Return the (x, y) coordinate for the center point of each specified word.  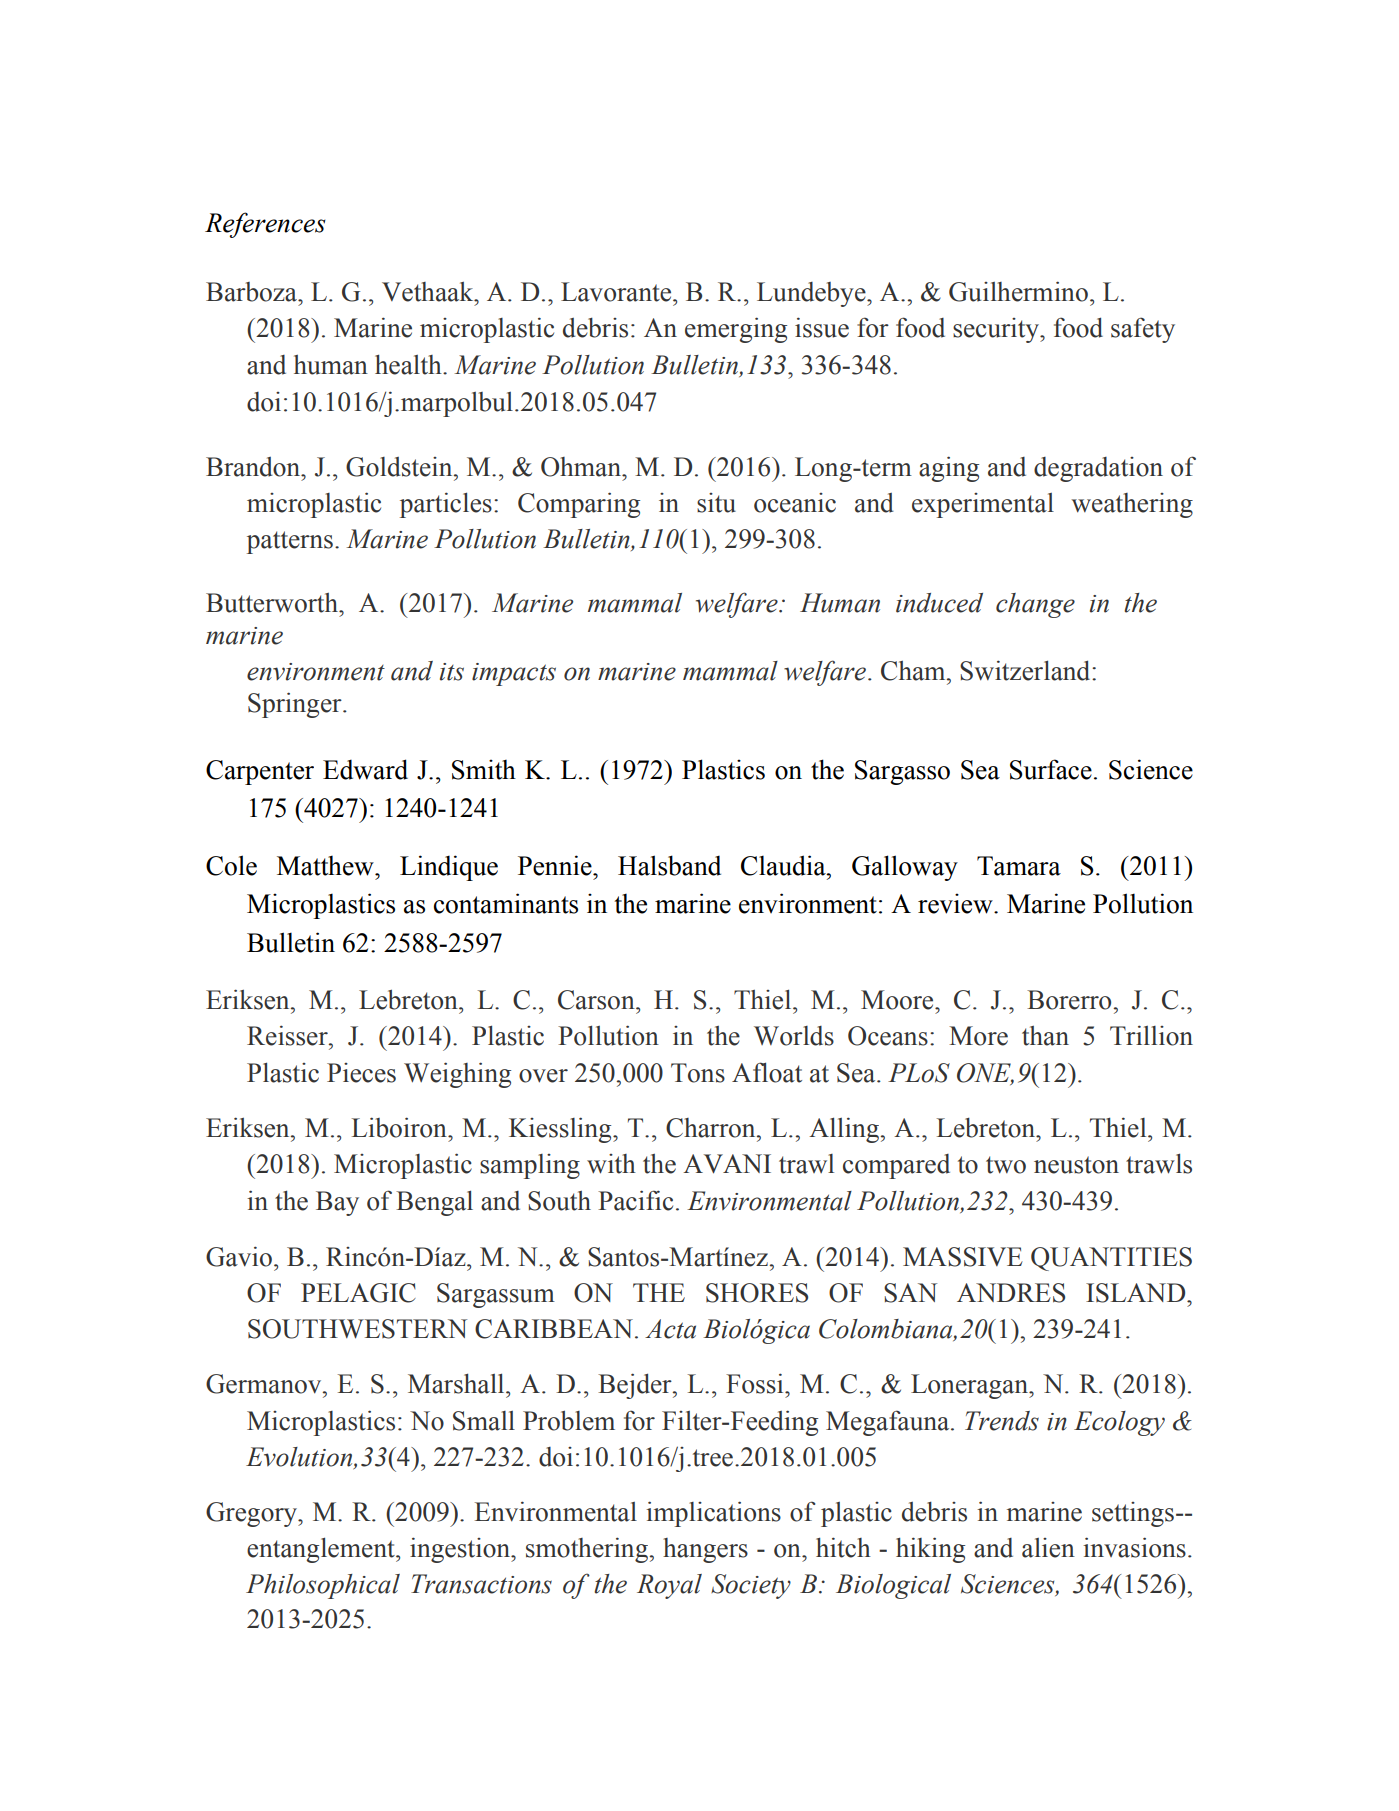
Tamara (1019, 866)
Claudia (784, 865)
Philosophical (323, 1586)
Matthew (326, 866)
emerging (736, 330)
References (265, 225)
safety (1143, 330)
